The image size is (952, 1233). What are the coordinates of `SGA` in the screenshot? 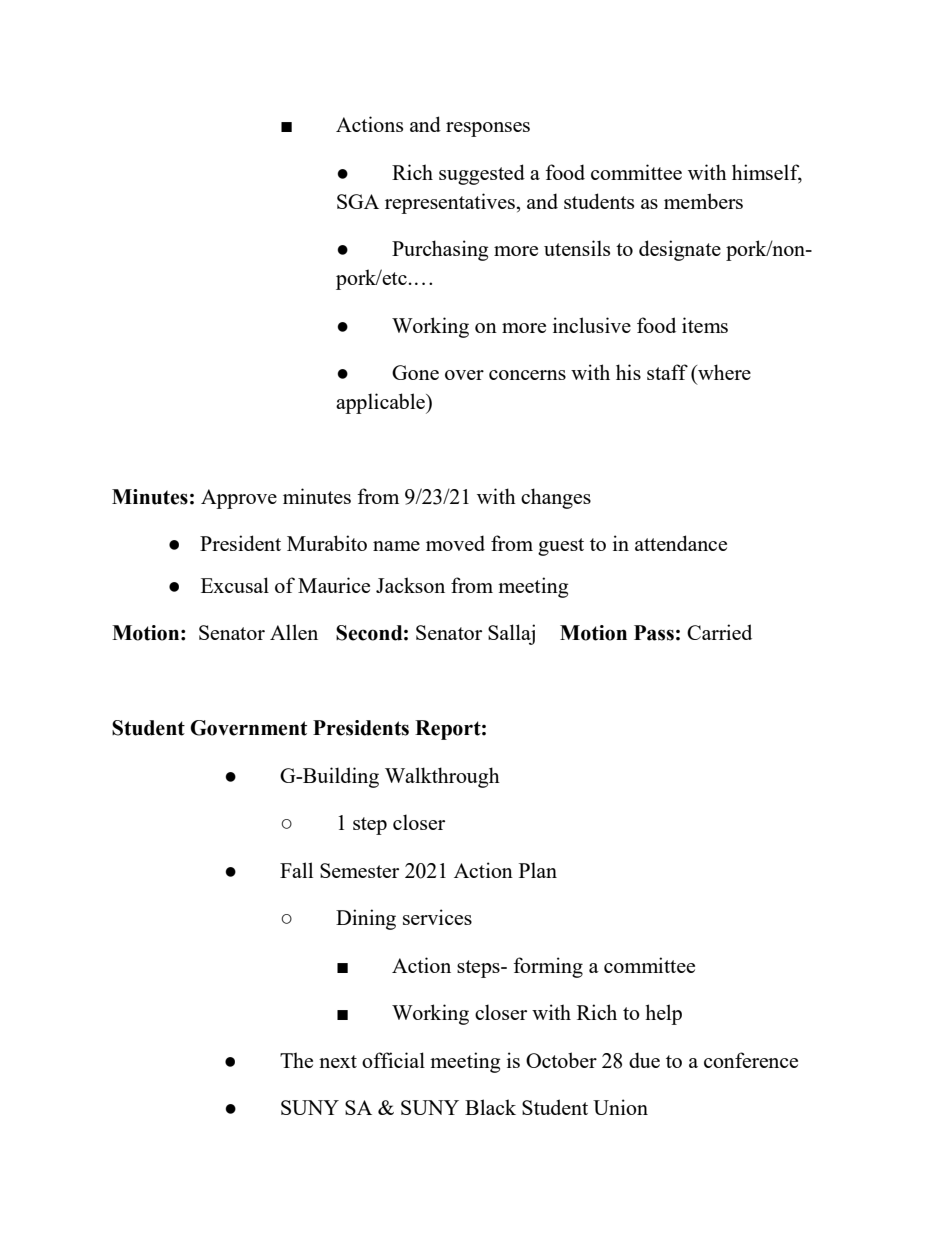 It's located at (358, 201).
